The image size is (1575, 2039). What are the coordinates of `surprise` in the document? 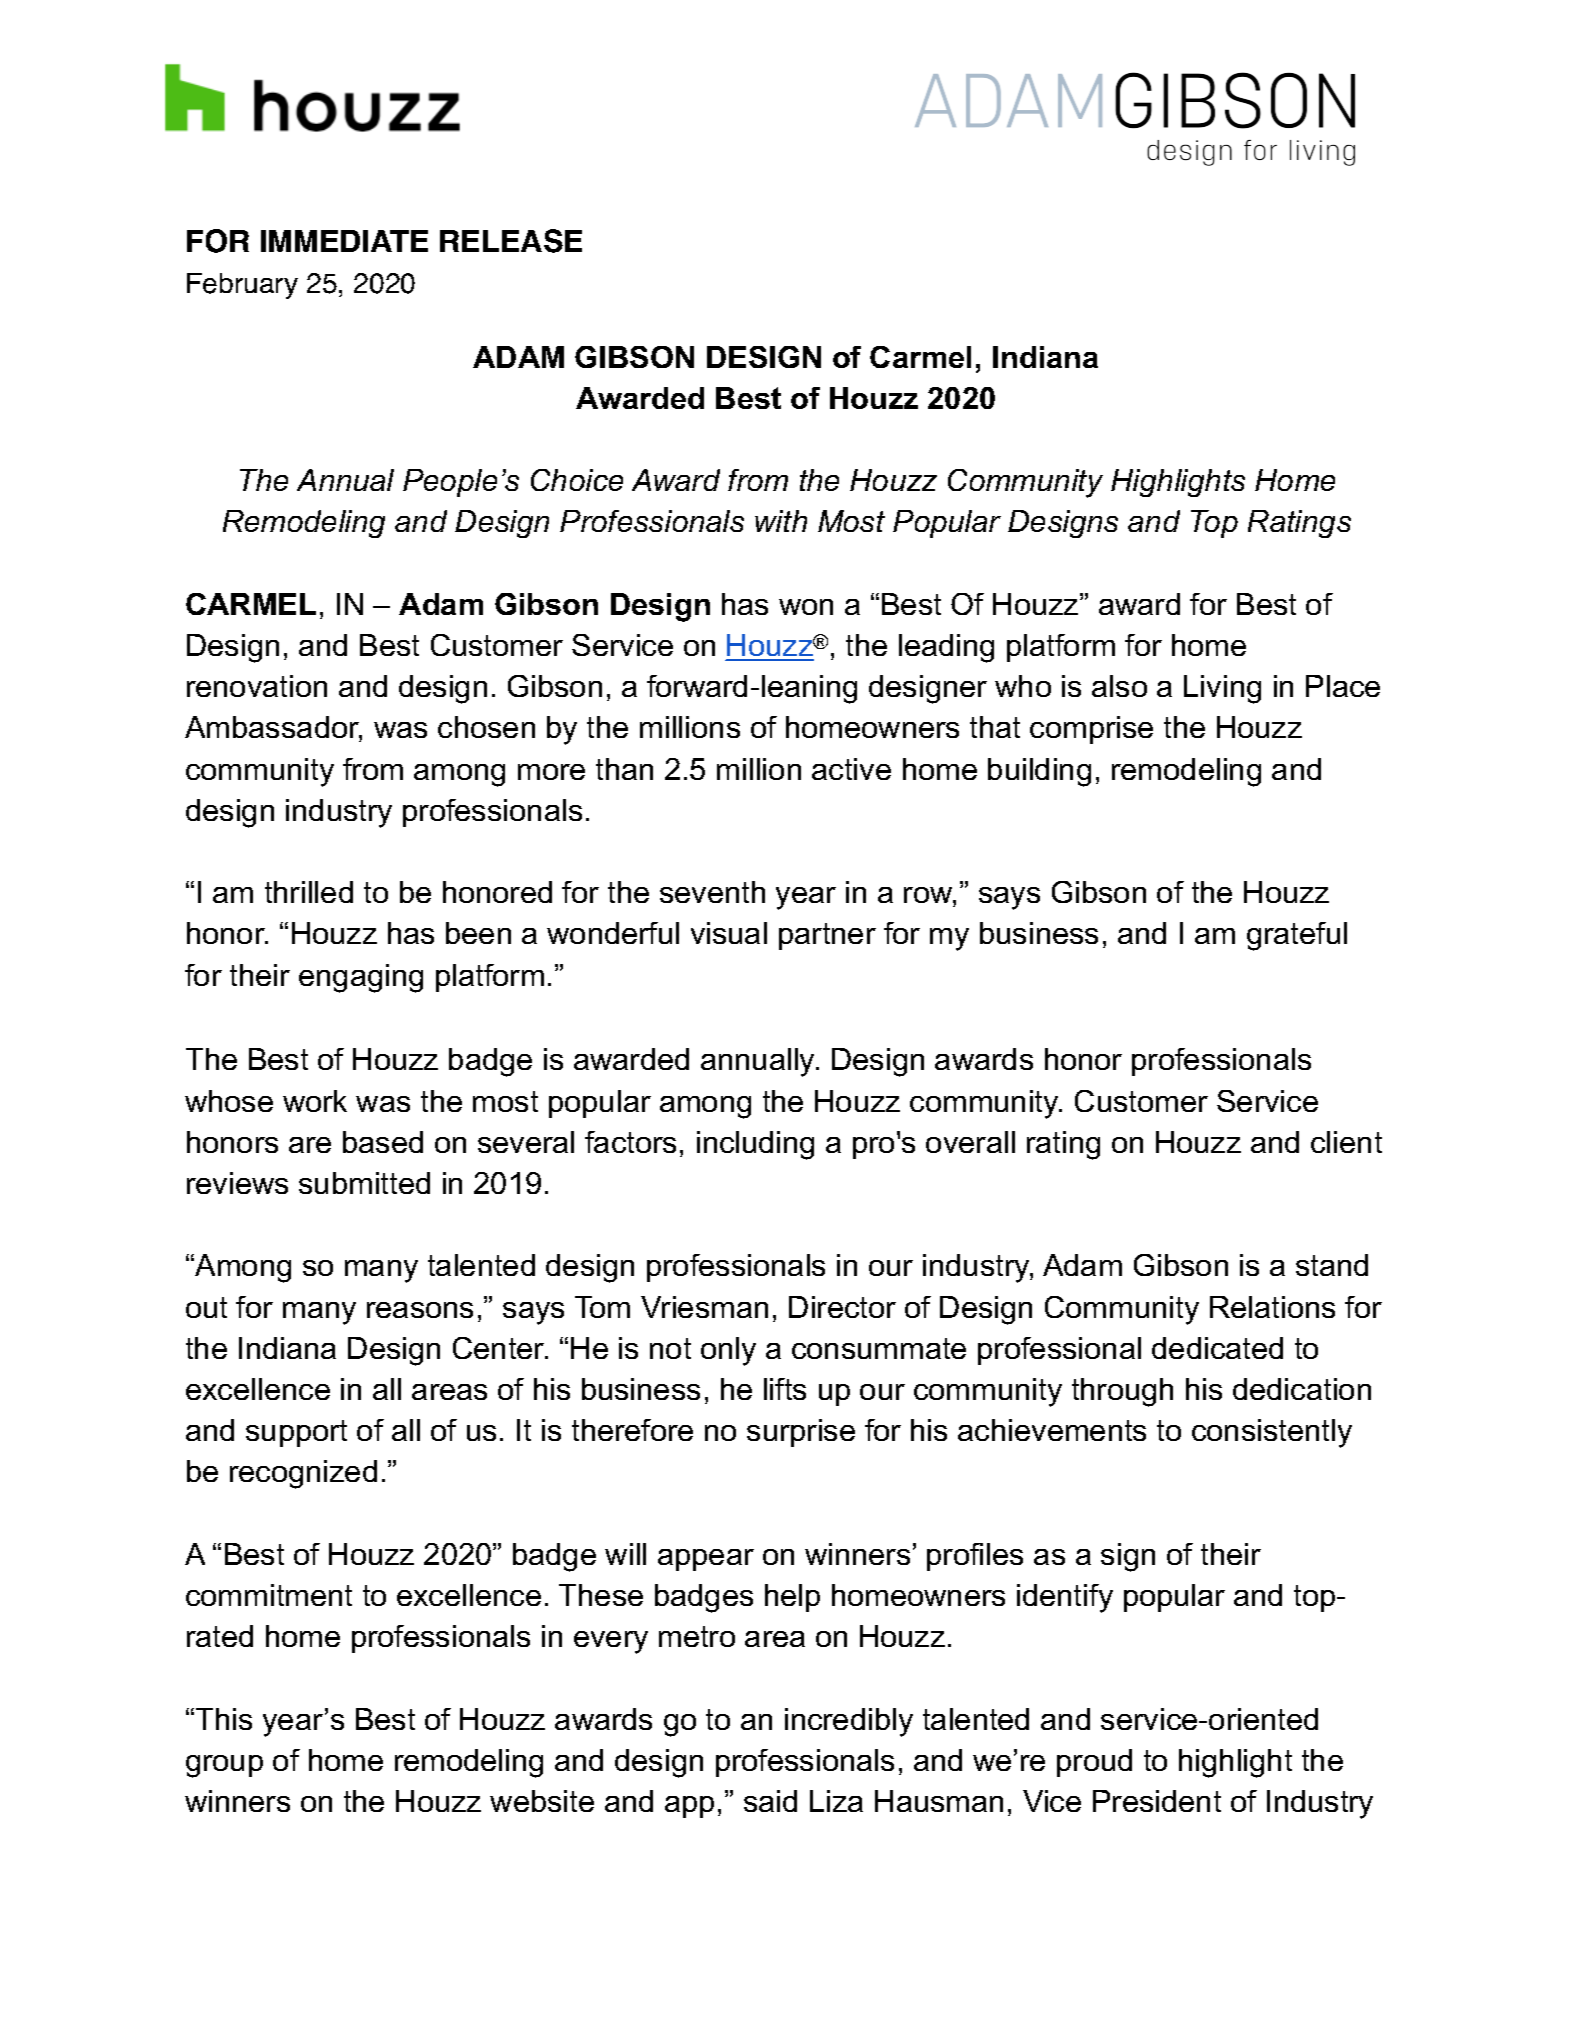 It's located at (801, 1433).
